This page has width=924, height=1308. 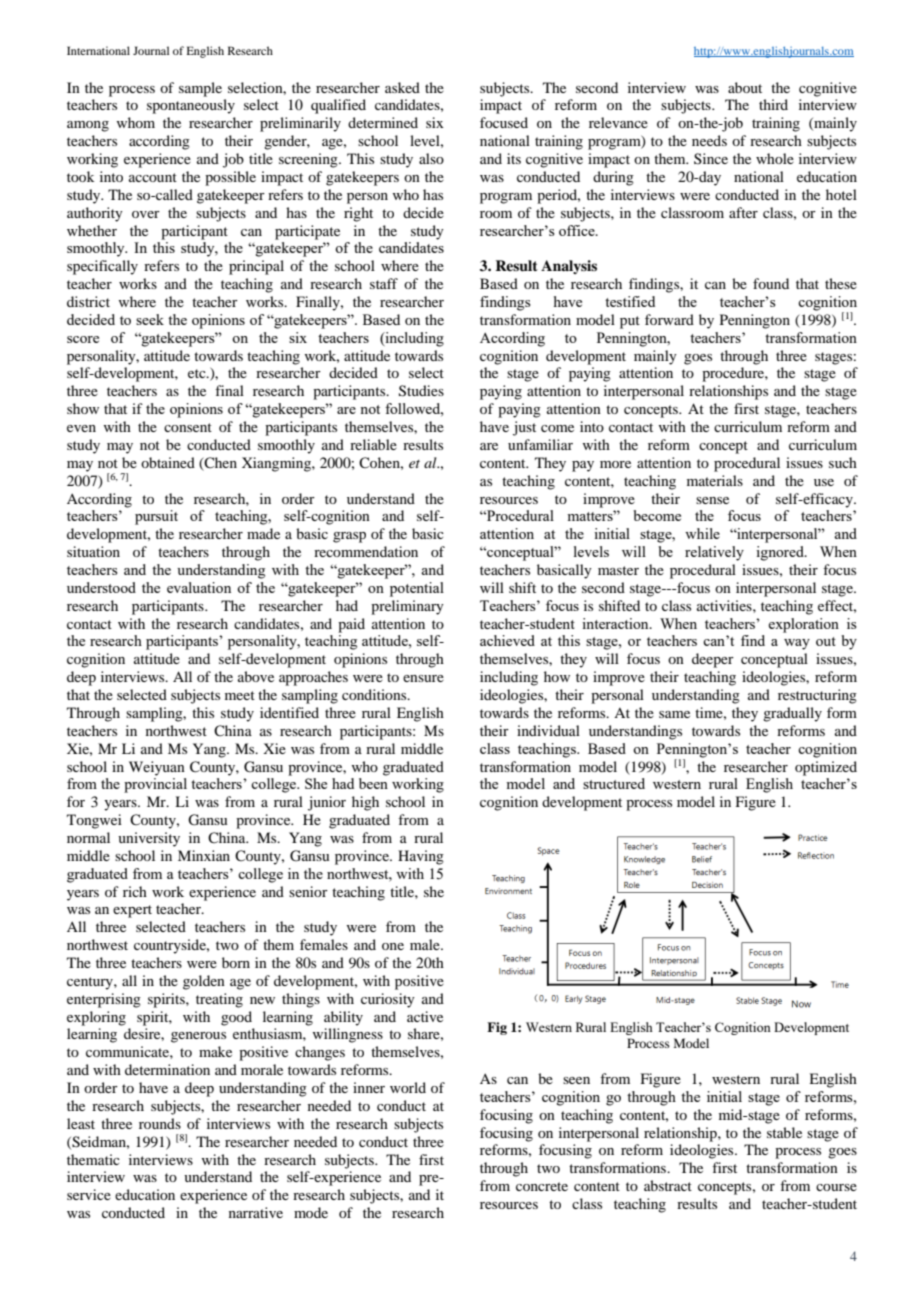 I want to click on spontaneously, so click(x=191, y=106).
